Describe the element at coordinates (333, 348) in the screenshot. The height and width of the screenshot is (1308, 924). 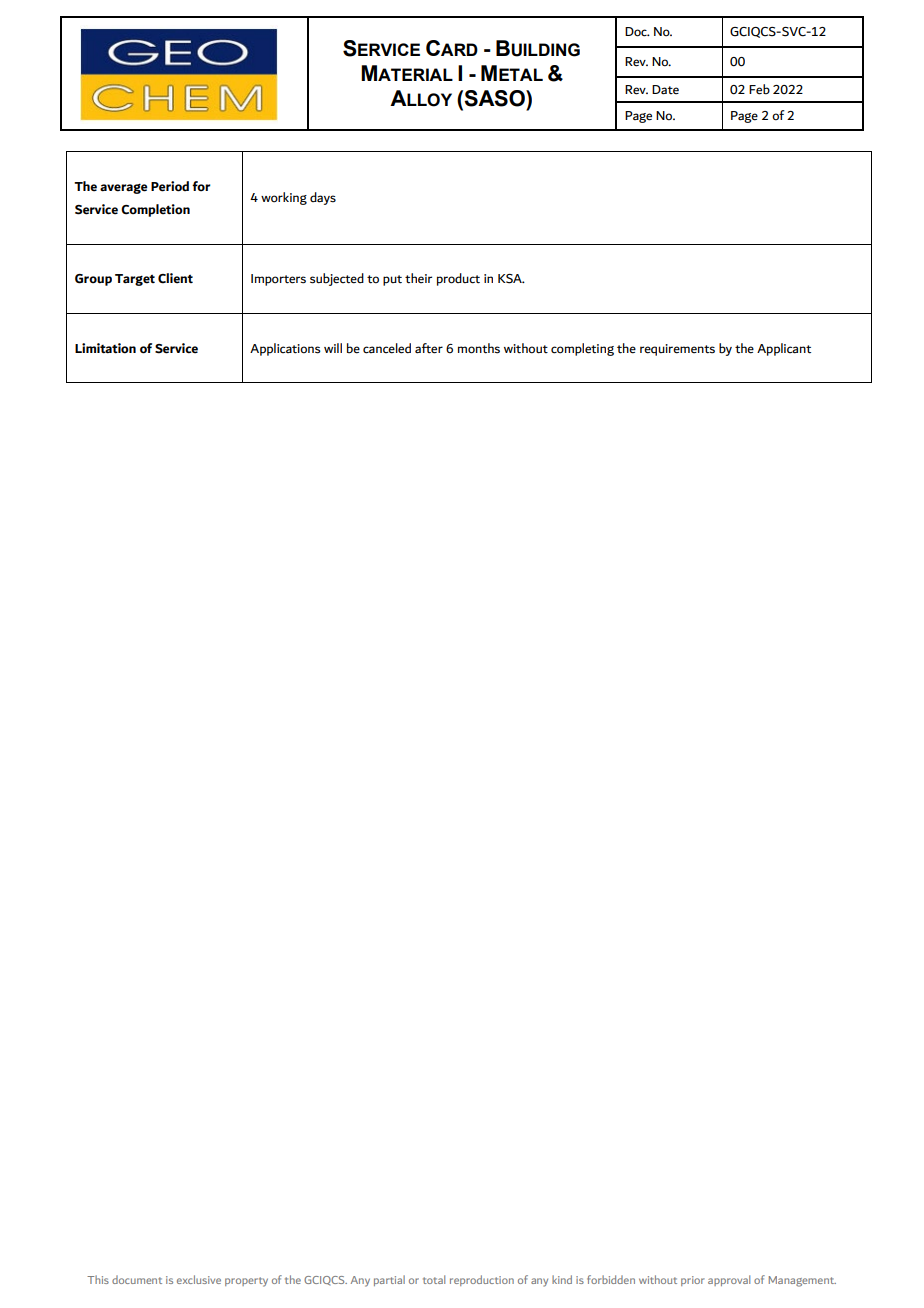
I see `will` at that location.
